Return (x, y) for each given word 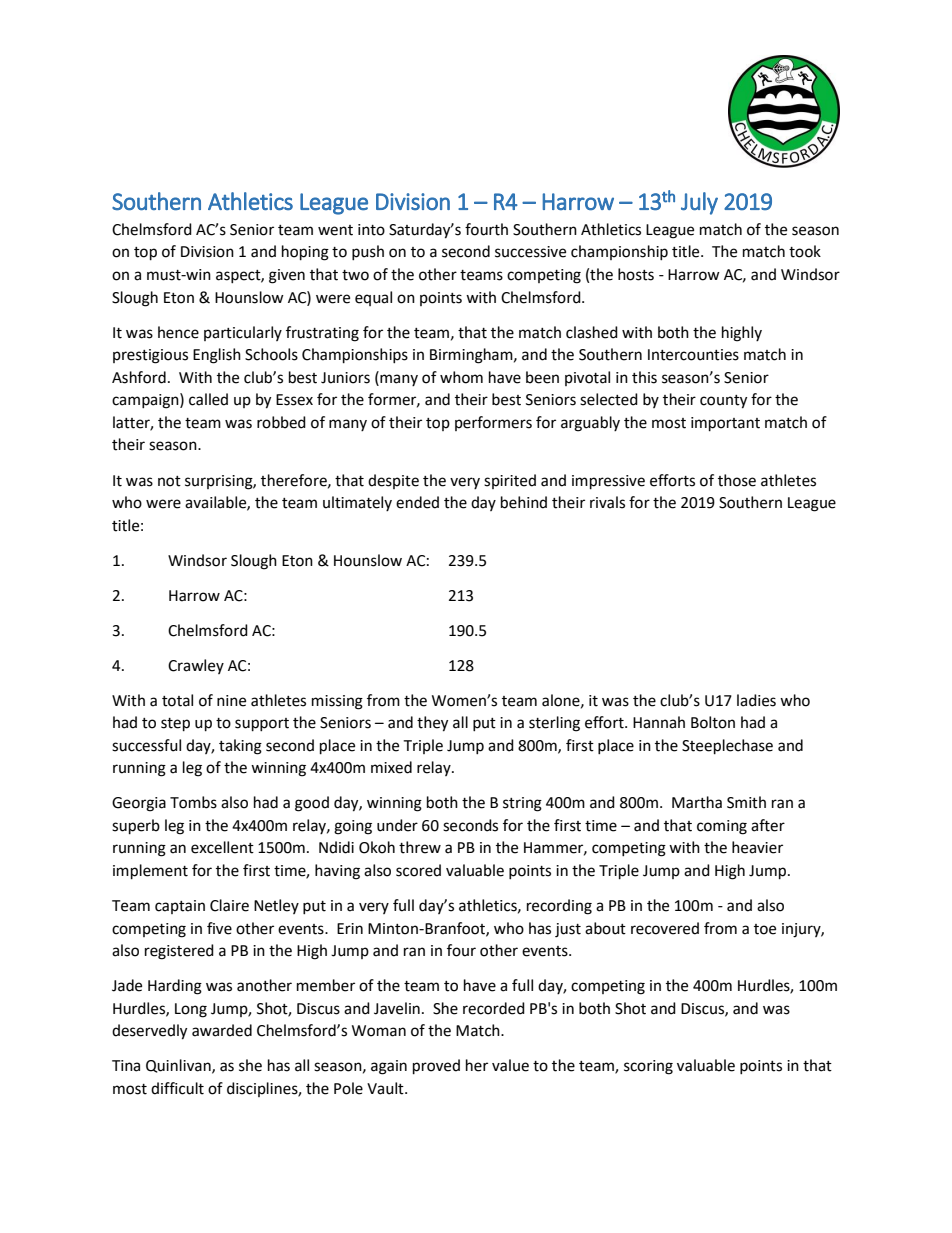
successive (530, 252)
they (432, 724)
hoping (305, 253)
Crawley (196, 666)
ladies (756, 700)
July (699, 203)
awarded (222, 1030)
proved (436, 1067)
